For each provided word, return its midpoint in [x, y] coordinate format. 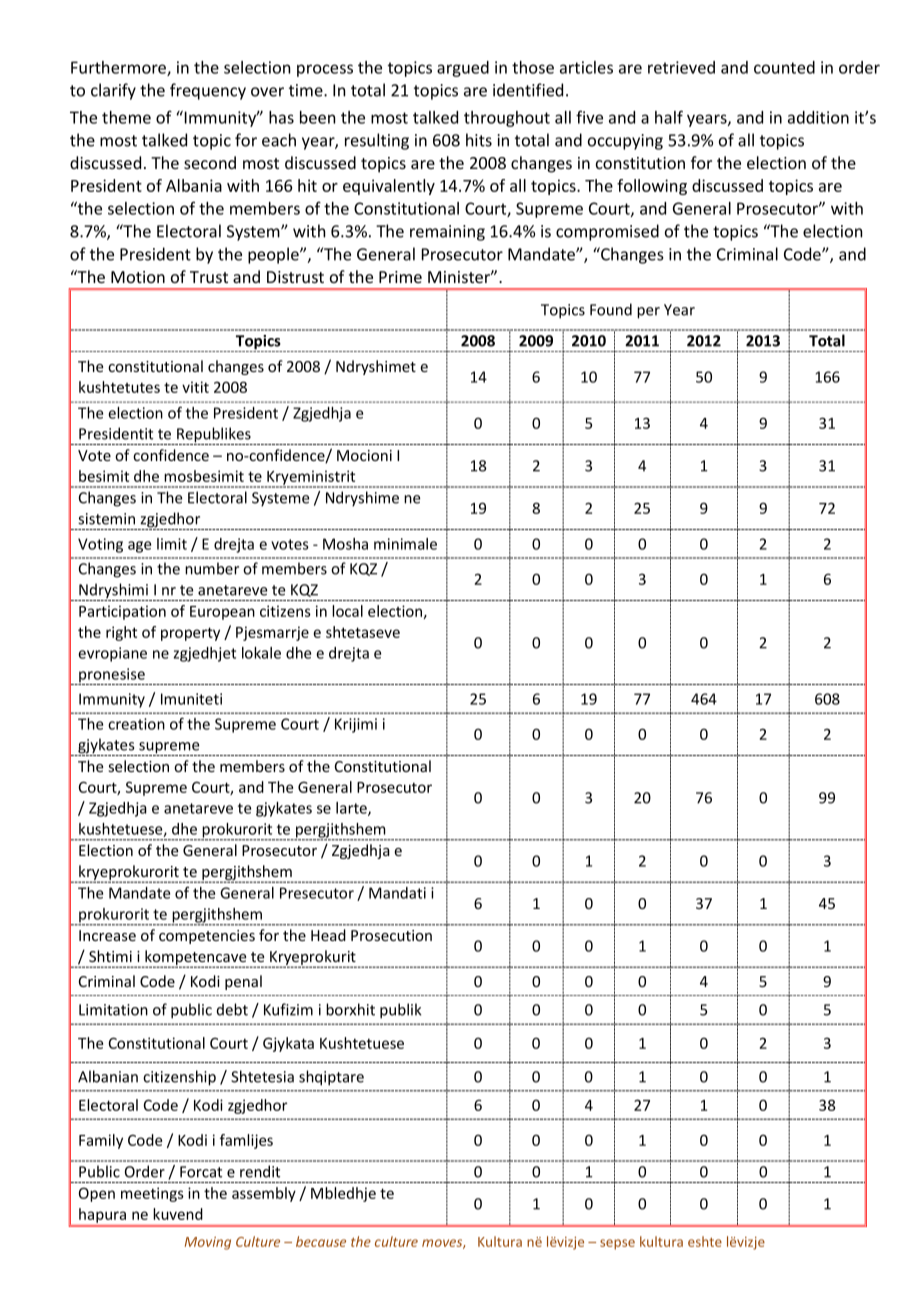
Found [611, 309]
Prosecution [391, 935]
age [139, 547]
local [347, 611]
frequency [208, 91]
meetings [152, 1194]
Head [328, 935]
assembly [264, 1194]
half [669, 117]
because [321, 1241]
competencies [207, 937]
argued [463, 69]
